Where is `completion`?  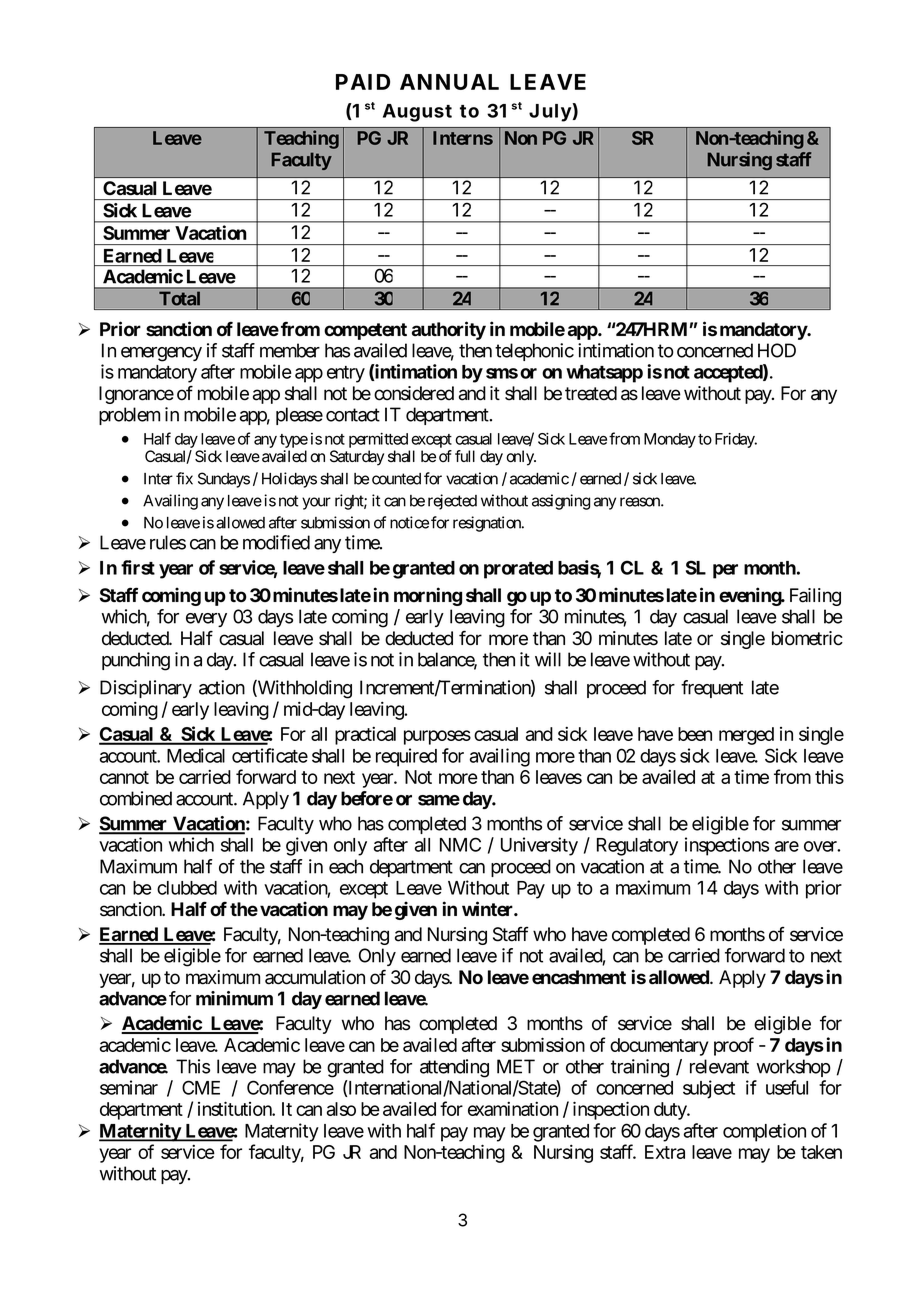 completion is located at coordinates (764, 1132).
